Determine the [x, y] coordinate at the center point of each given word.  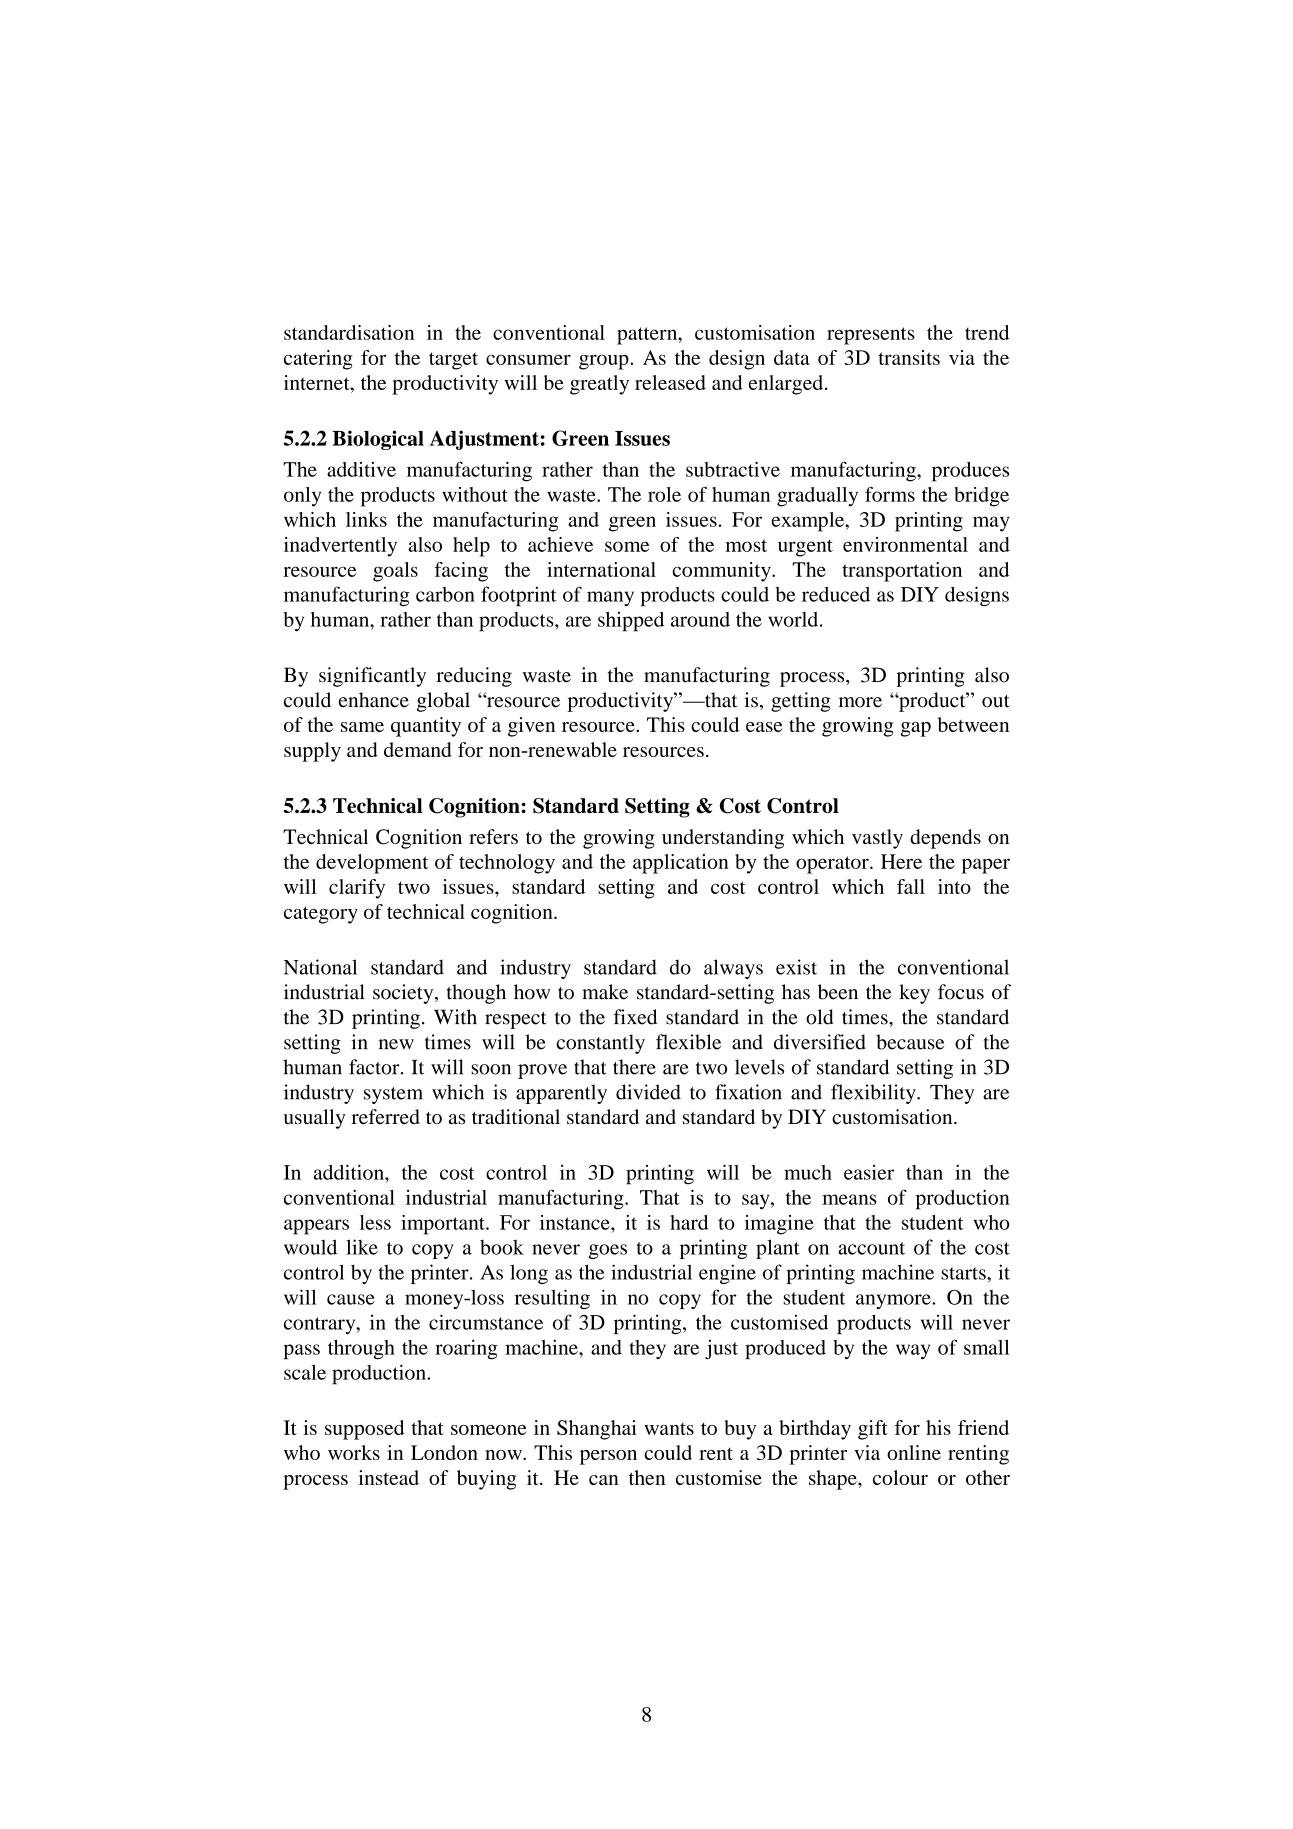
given [531, 727]
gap [915, 729]
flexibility [874, 1094]
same [362, 727]
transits [909, 357]
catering [318, 360]
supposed [364, 1430]
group [605, 362]
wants [669, 1429]
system [393, 1095]
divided [648, 1092]
